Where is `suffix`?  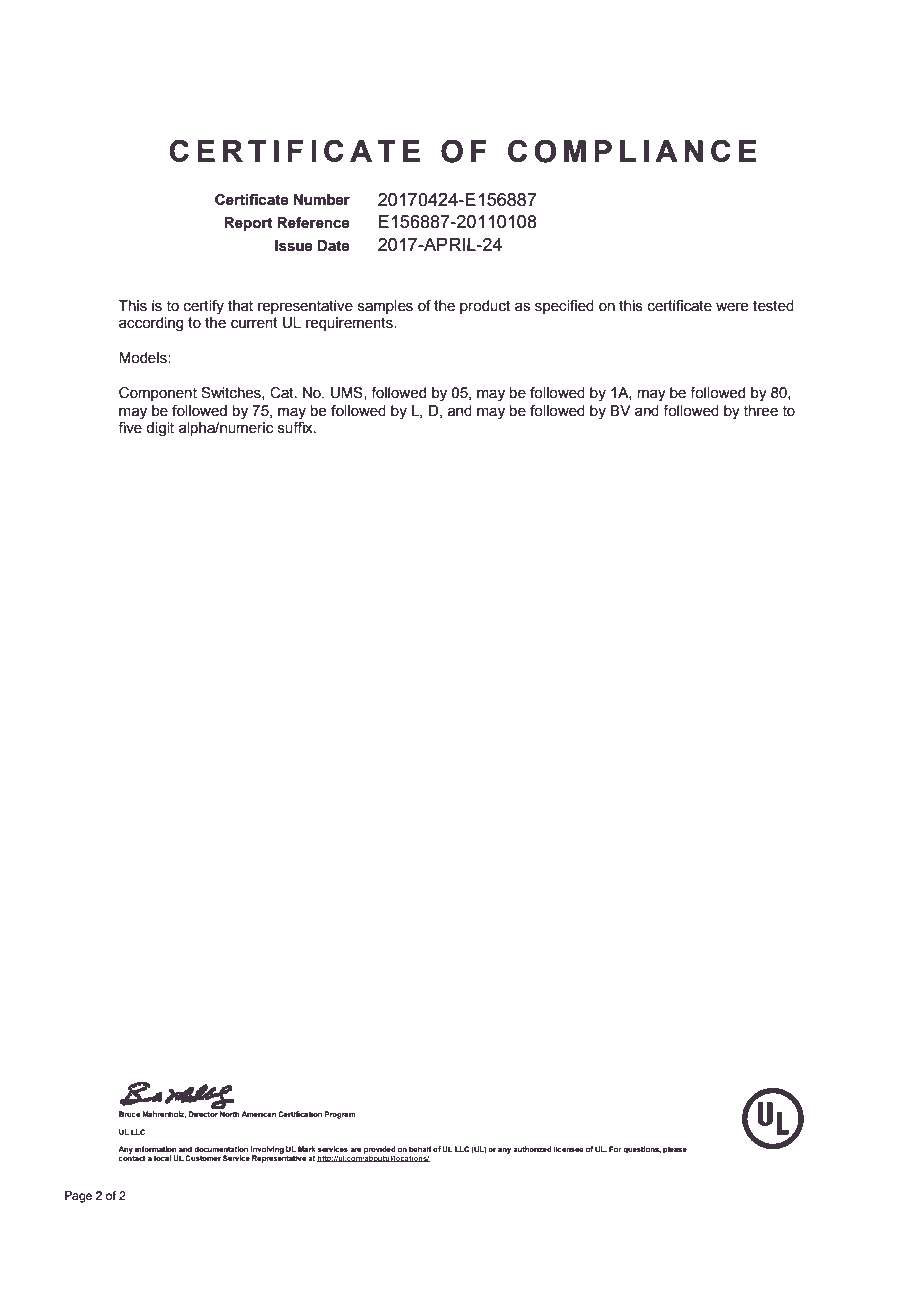
suffix is located at coordinates (296, 426).
